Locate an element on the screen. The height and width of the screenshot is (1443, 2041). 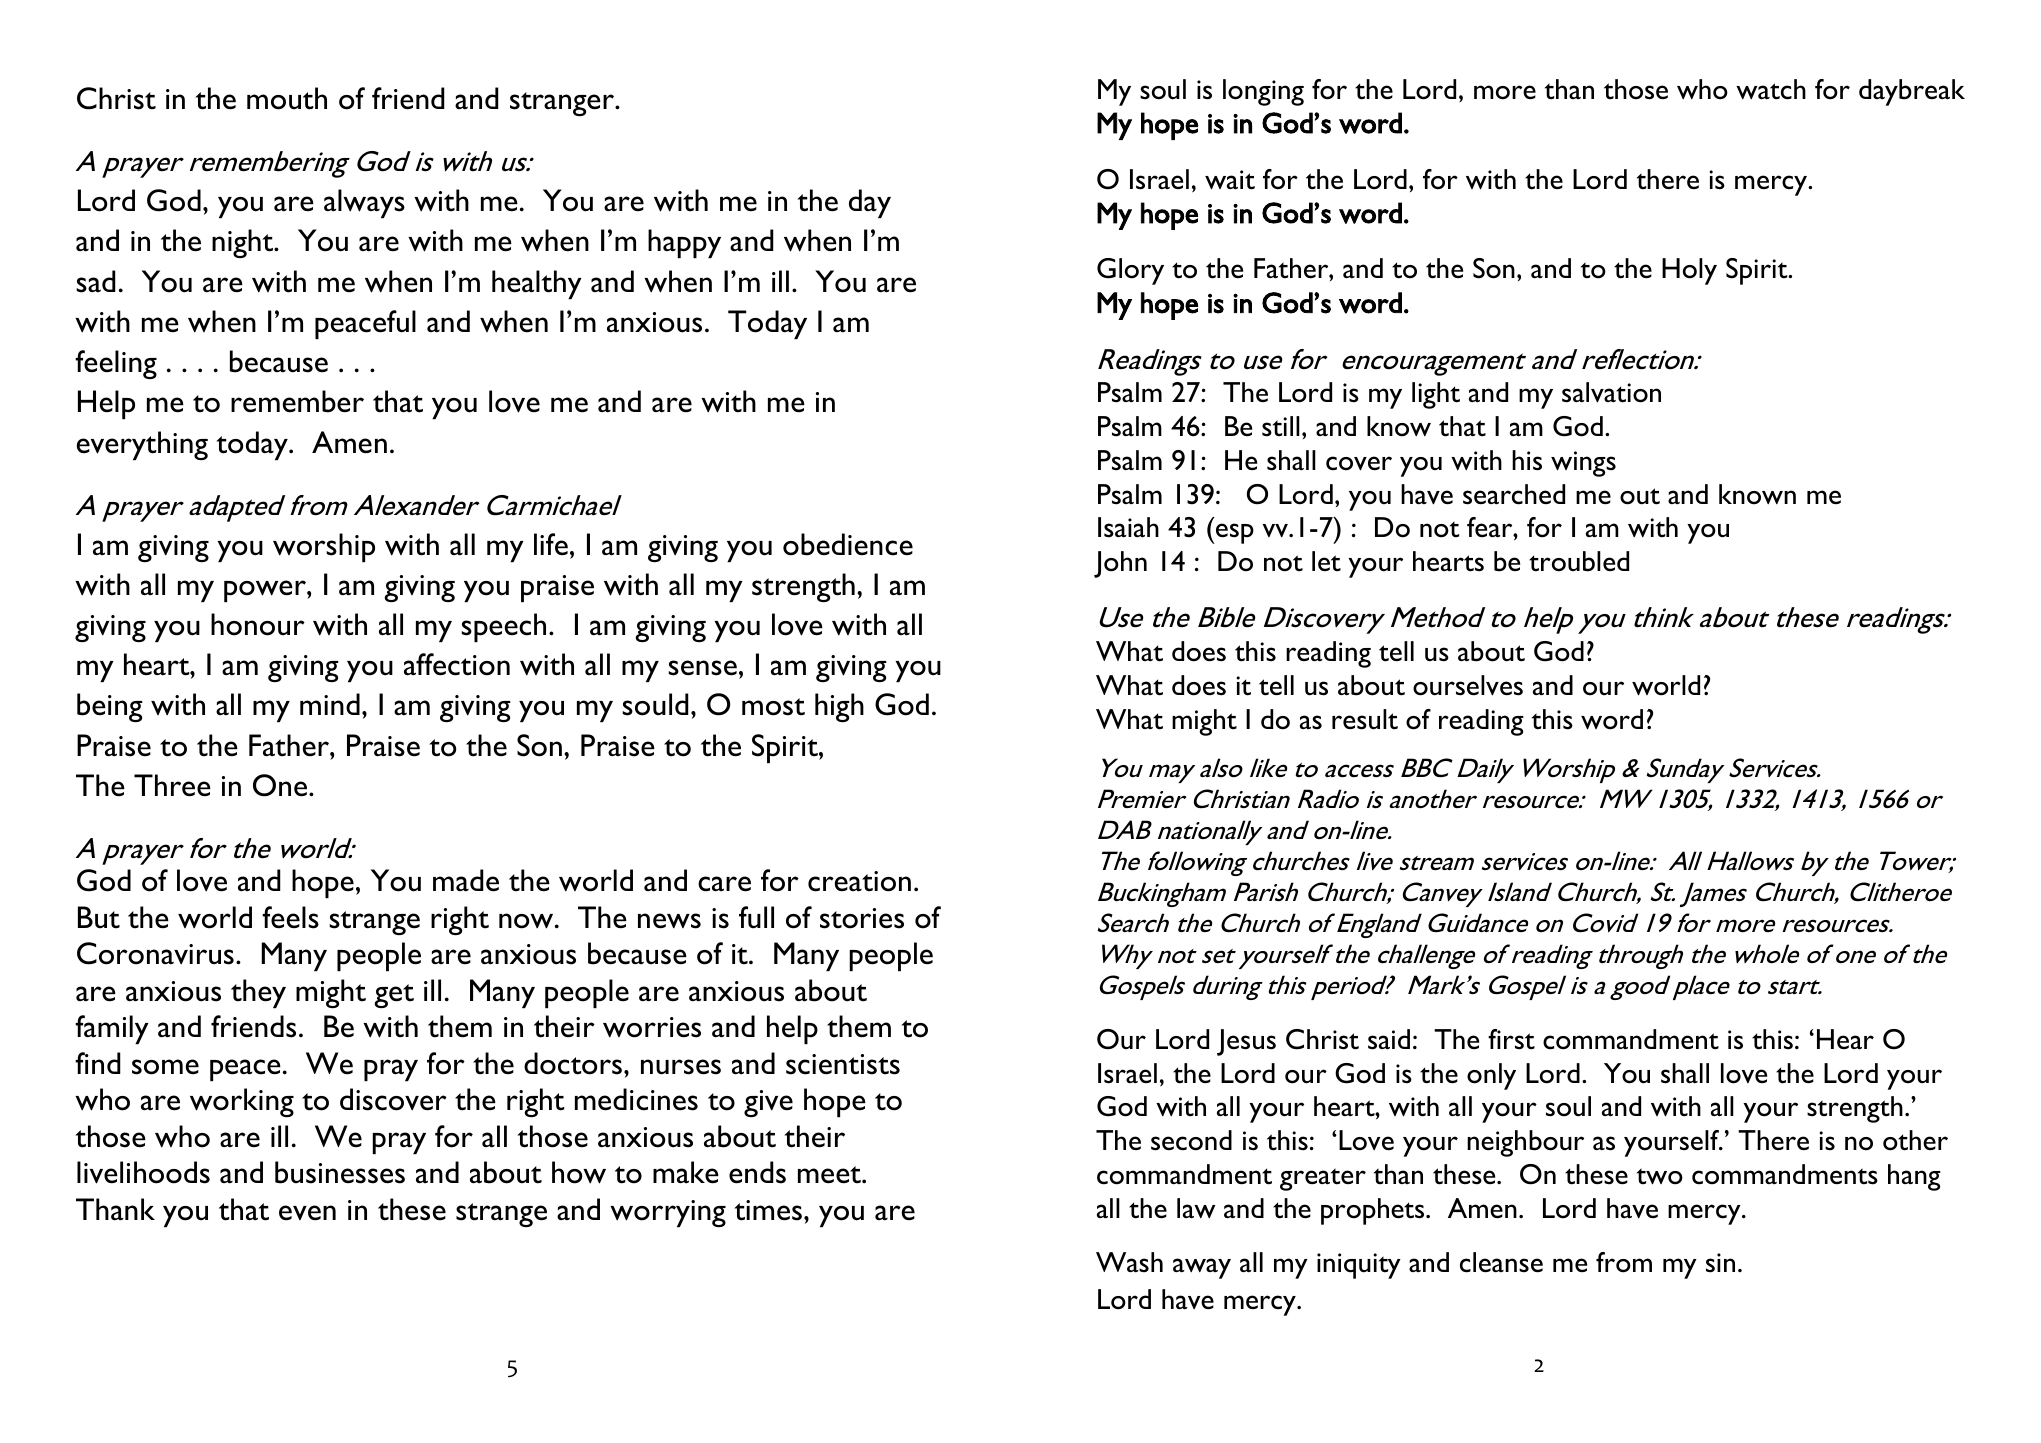
result is located at coordinates (1365, 719).
